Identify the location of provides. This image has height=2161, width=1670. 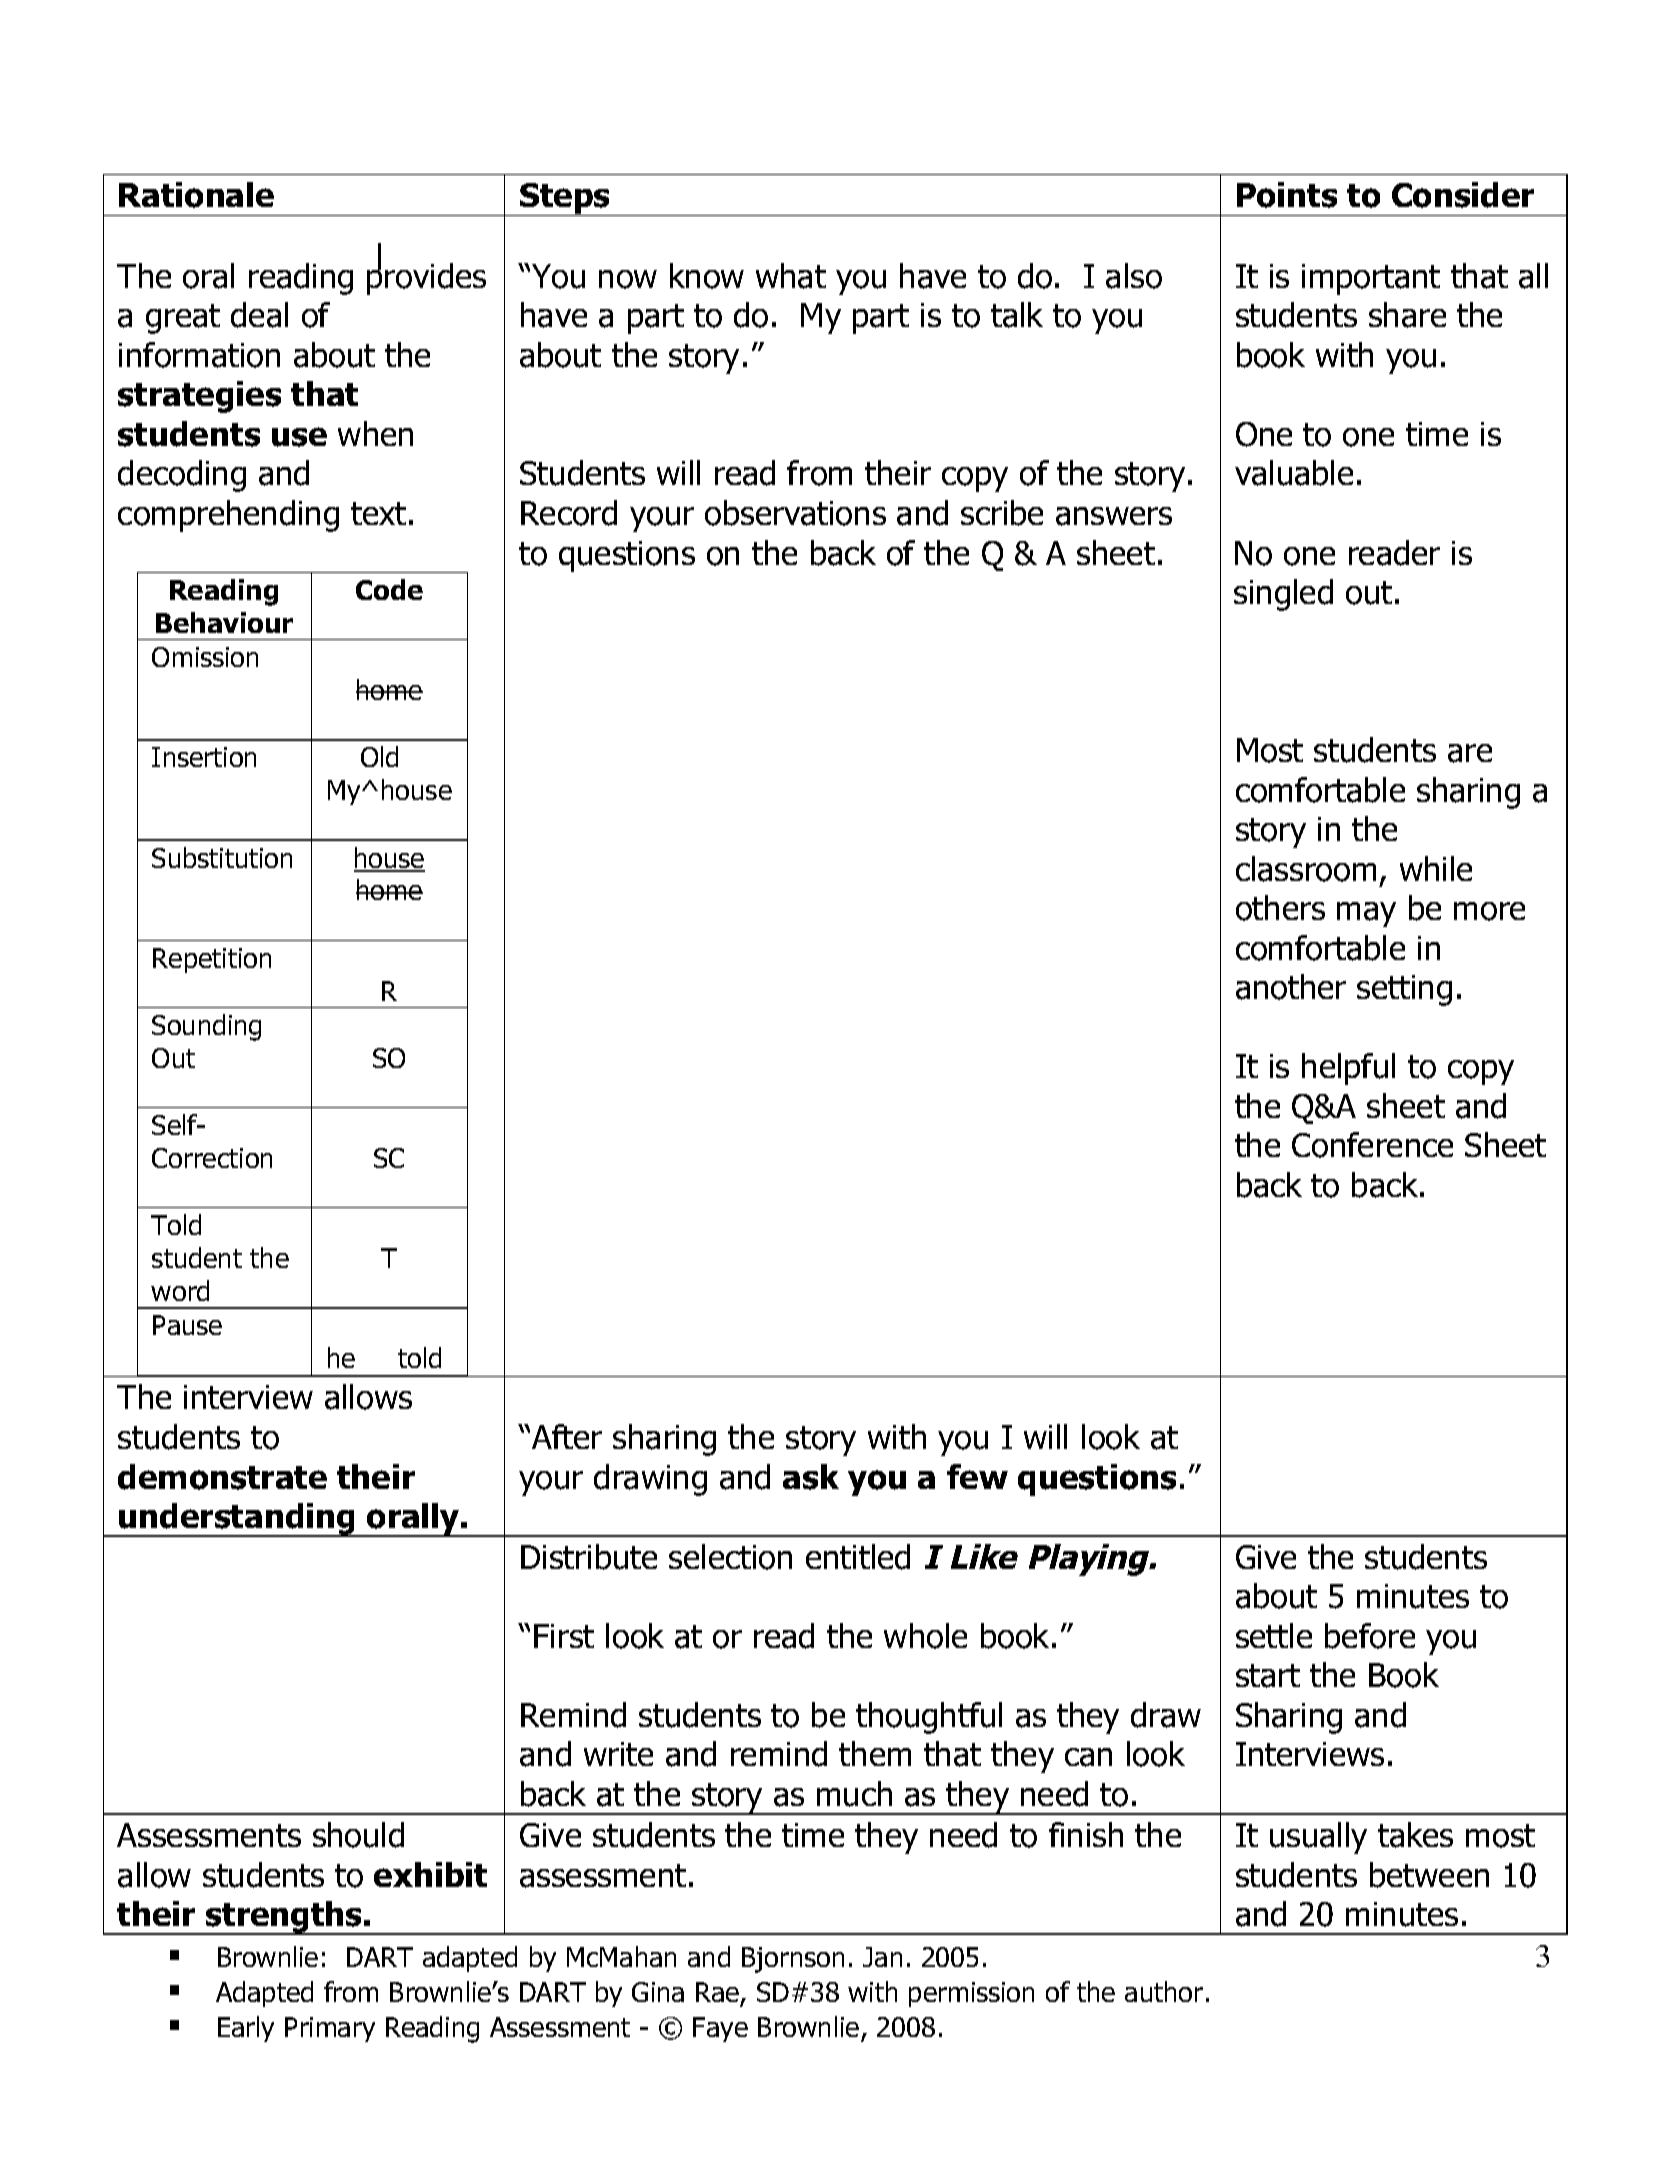
(426, 278).
